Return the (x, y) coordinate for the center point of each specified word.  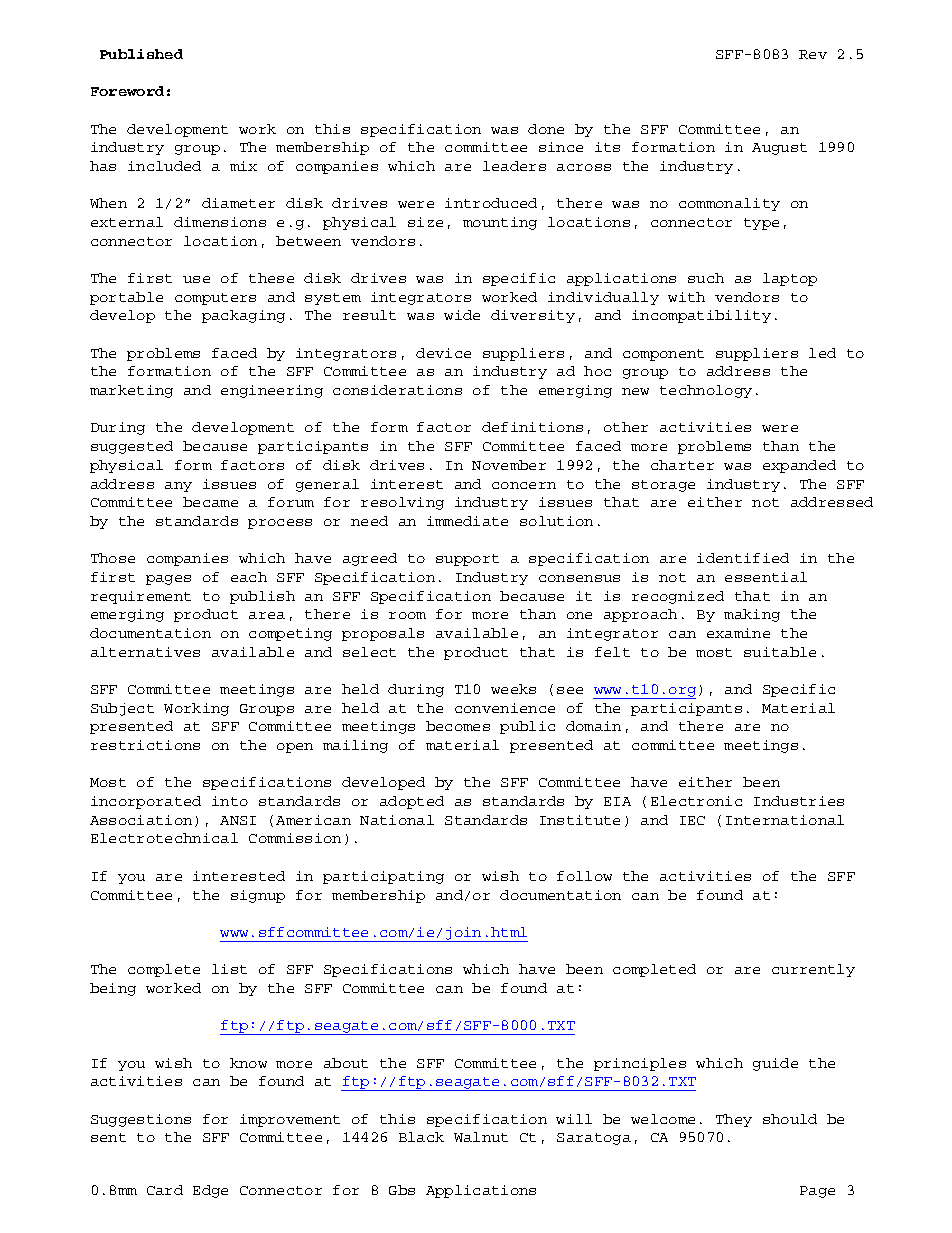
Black (421, 1137)
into (230, 801)
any (178, 487)
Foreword (127, 91)
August (779, 149)
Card (165, 1190)
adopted (412, 802)
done (546, 129)
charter (682, 465)
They (734, 1120)
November (509, 465)
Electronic (696, 801)
